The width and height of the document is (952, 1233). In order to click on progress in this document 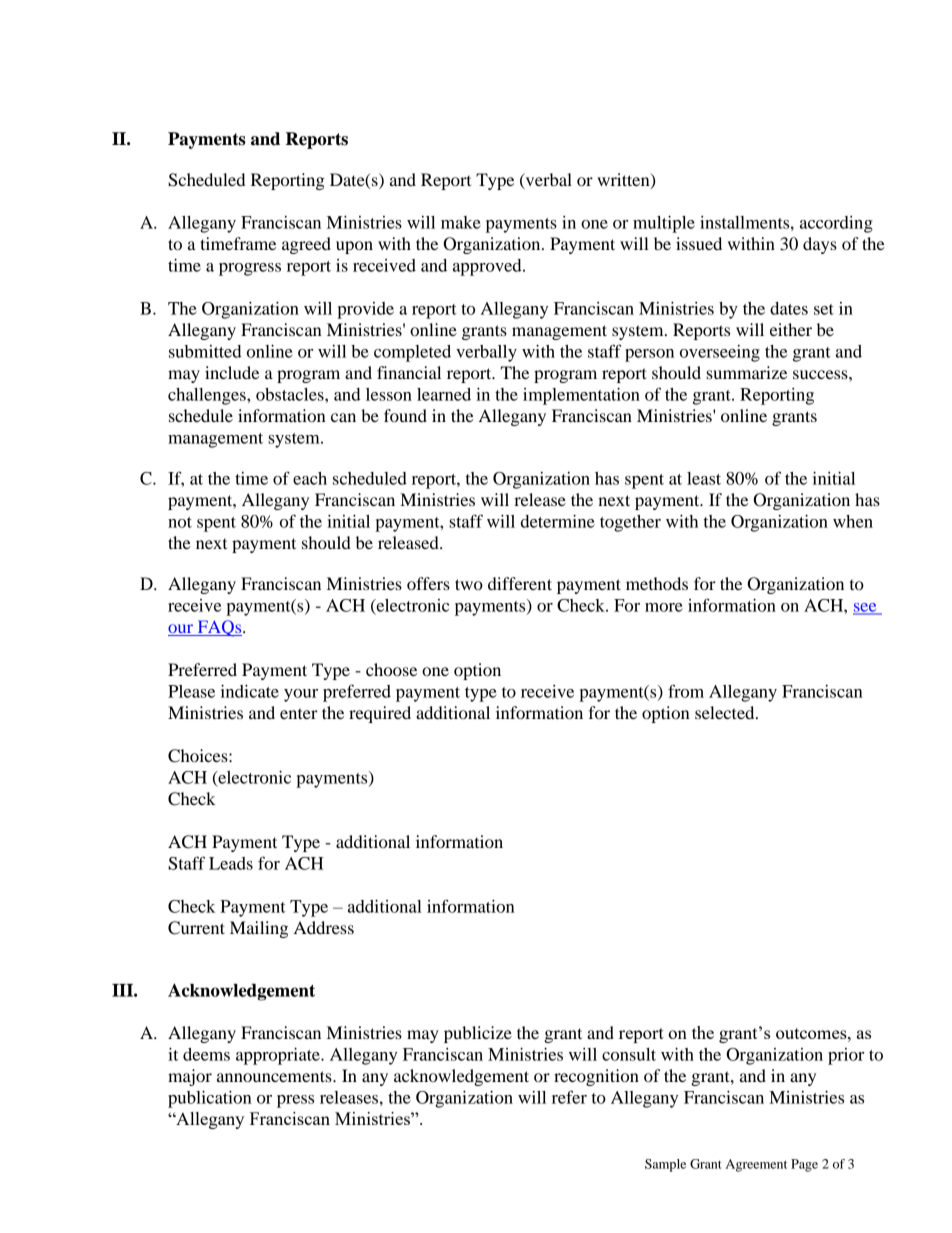, I will do `click(250, 269)`.
